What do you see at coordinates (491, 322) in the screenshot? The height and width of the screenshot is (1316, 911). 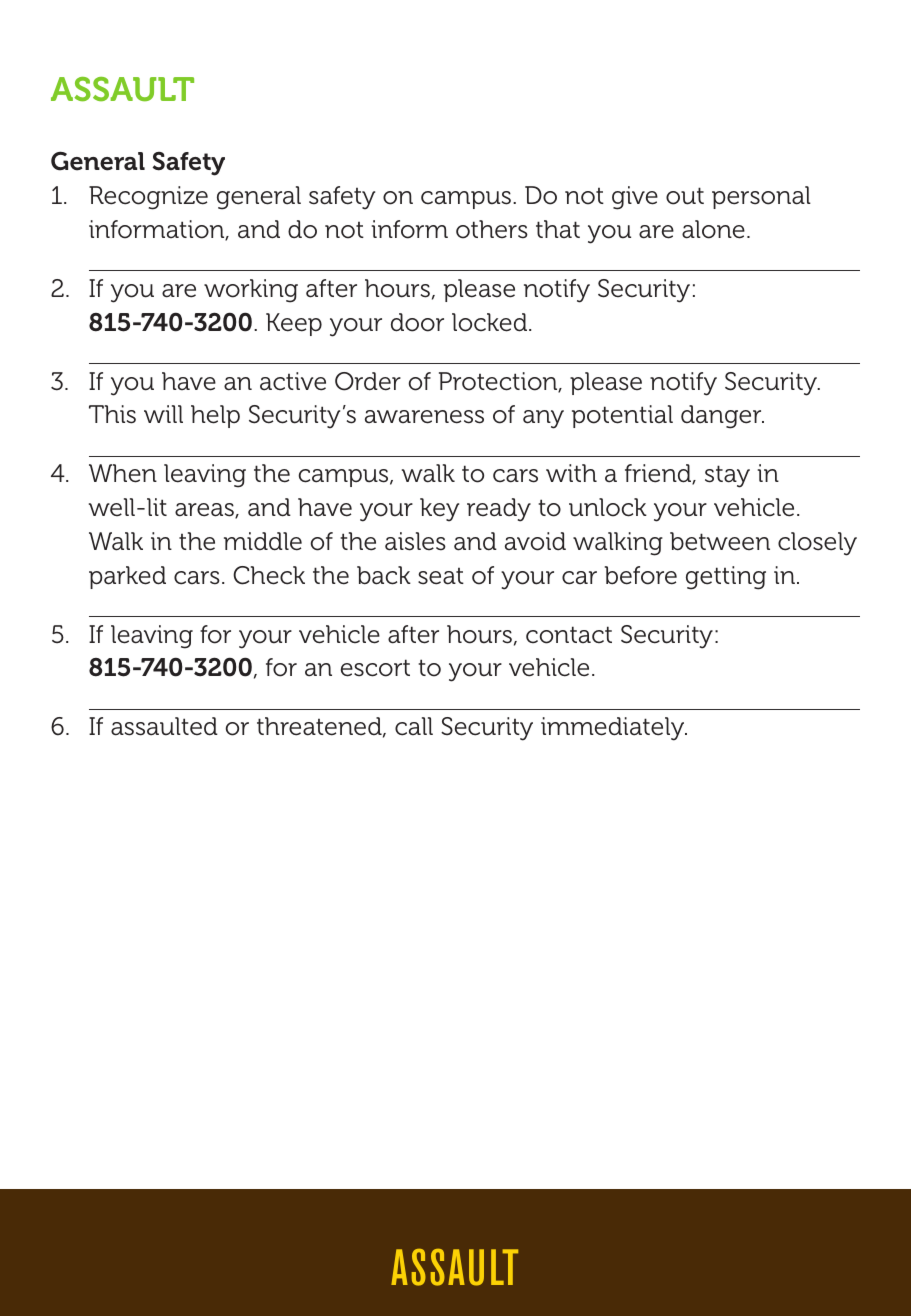 I see `locked` at bounding box center [491, 322].
